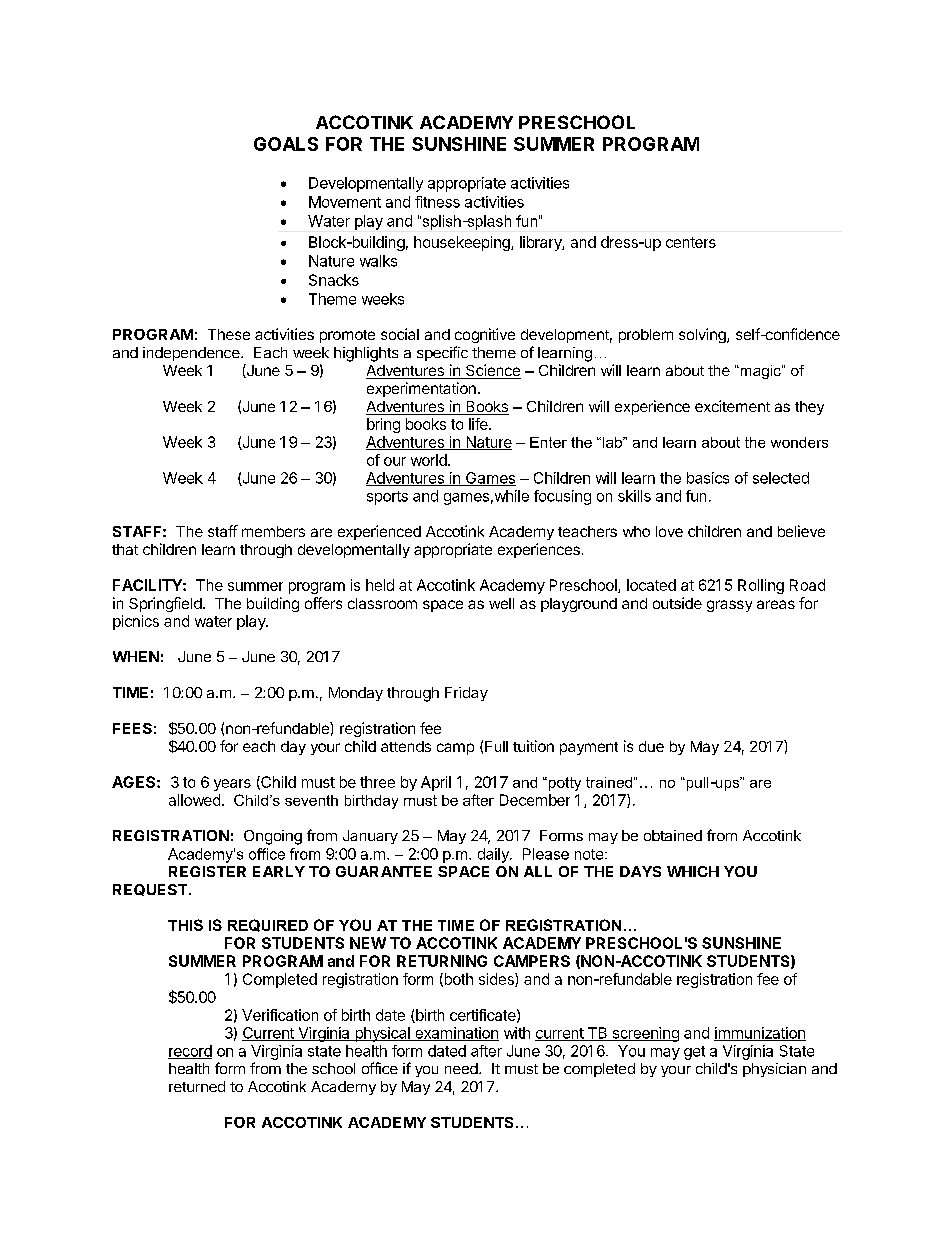 This document has height=1233, width=952. I want to click on record, so click(190, 1052).
